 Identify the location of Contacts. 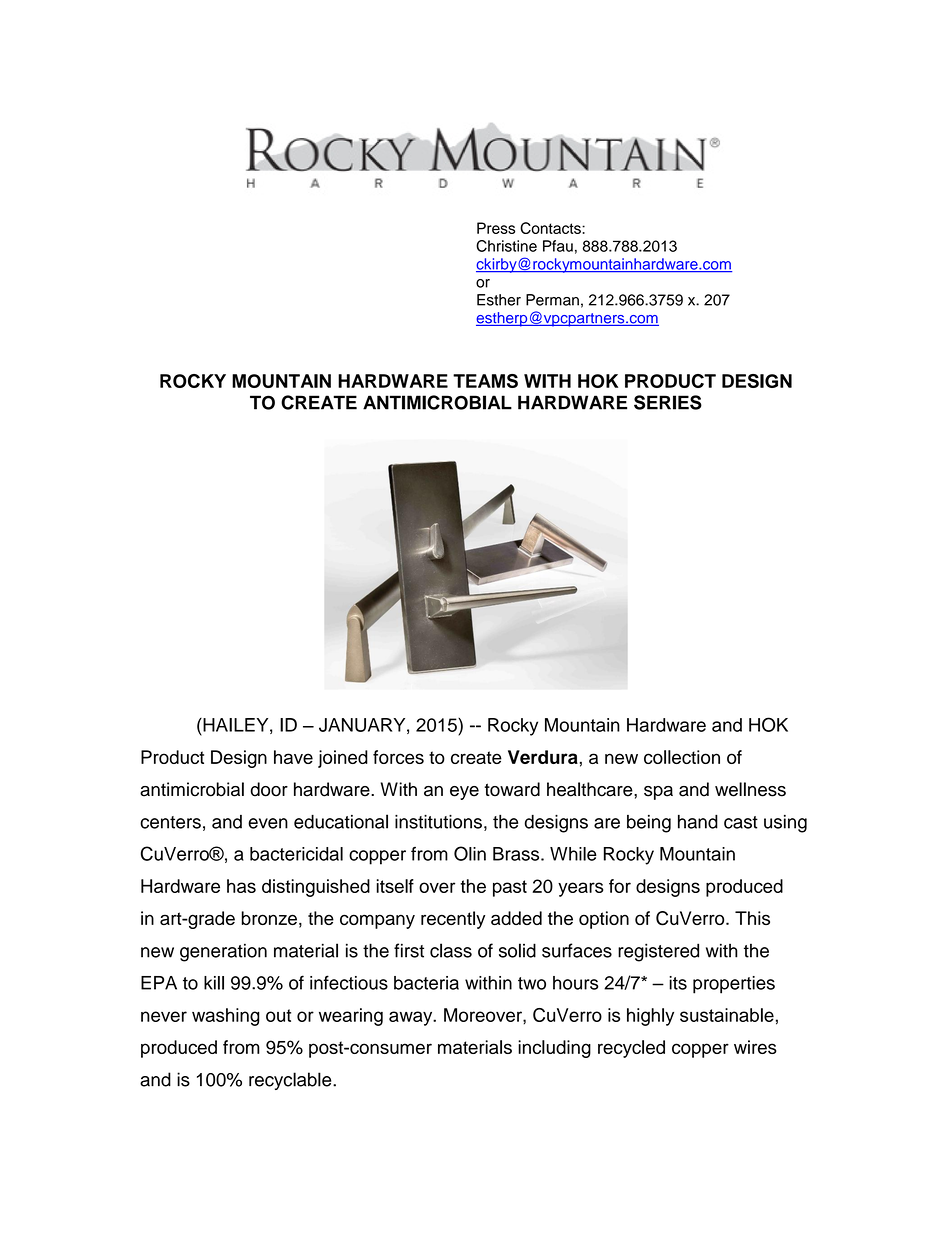
(551, 228).
